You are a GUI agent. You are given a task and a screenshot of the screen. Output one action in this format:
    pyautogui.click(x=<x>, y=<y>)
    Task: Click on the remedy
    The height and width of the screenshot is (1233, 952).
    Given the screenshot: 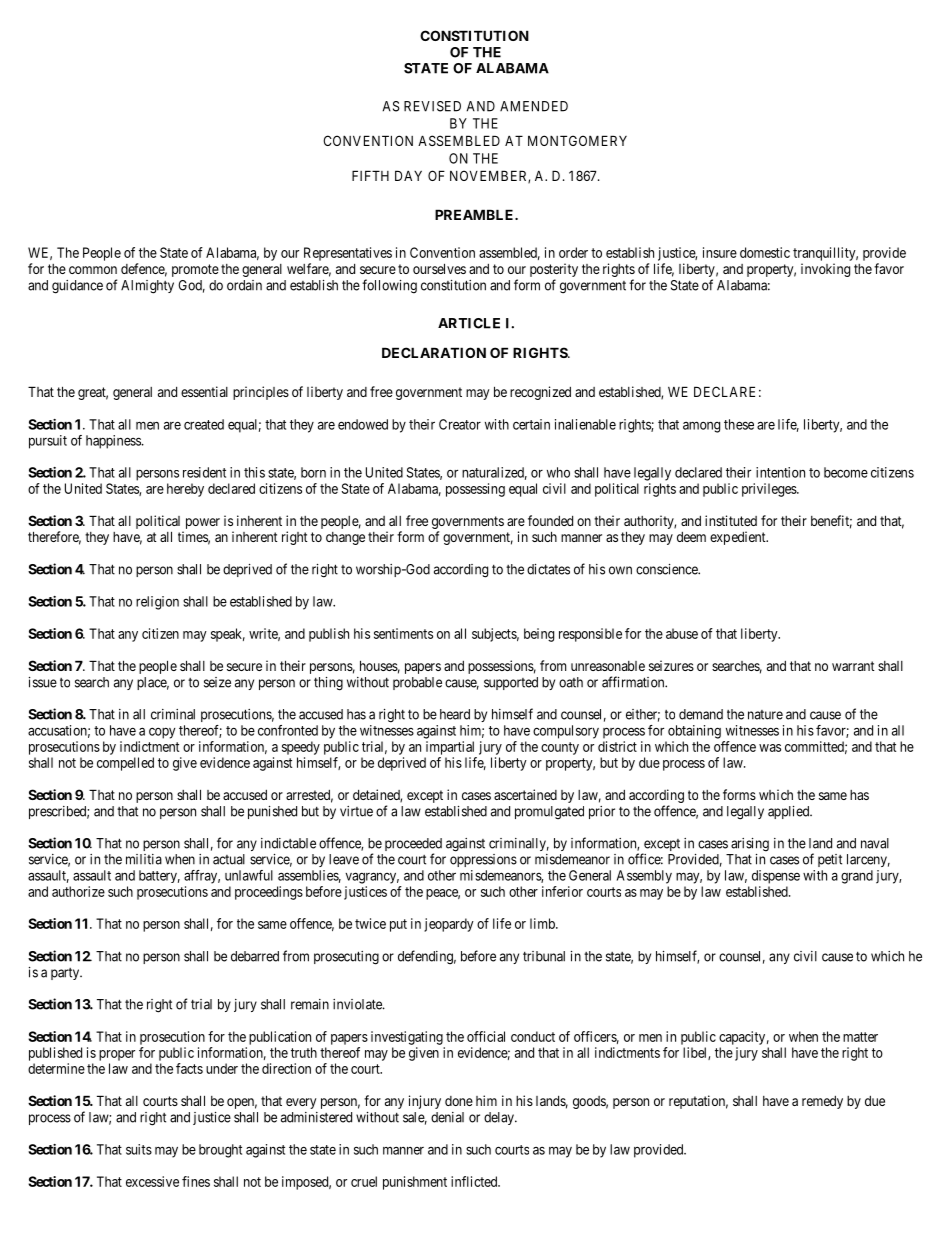 What is the action you would take?
    pyautogui.click(x=822, y=1102)
